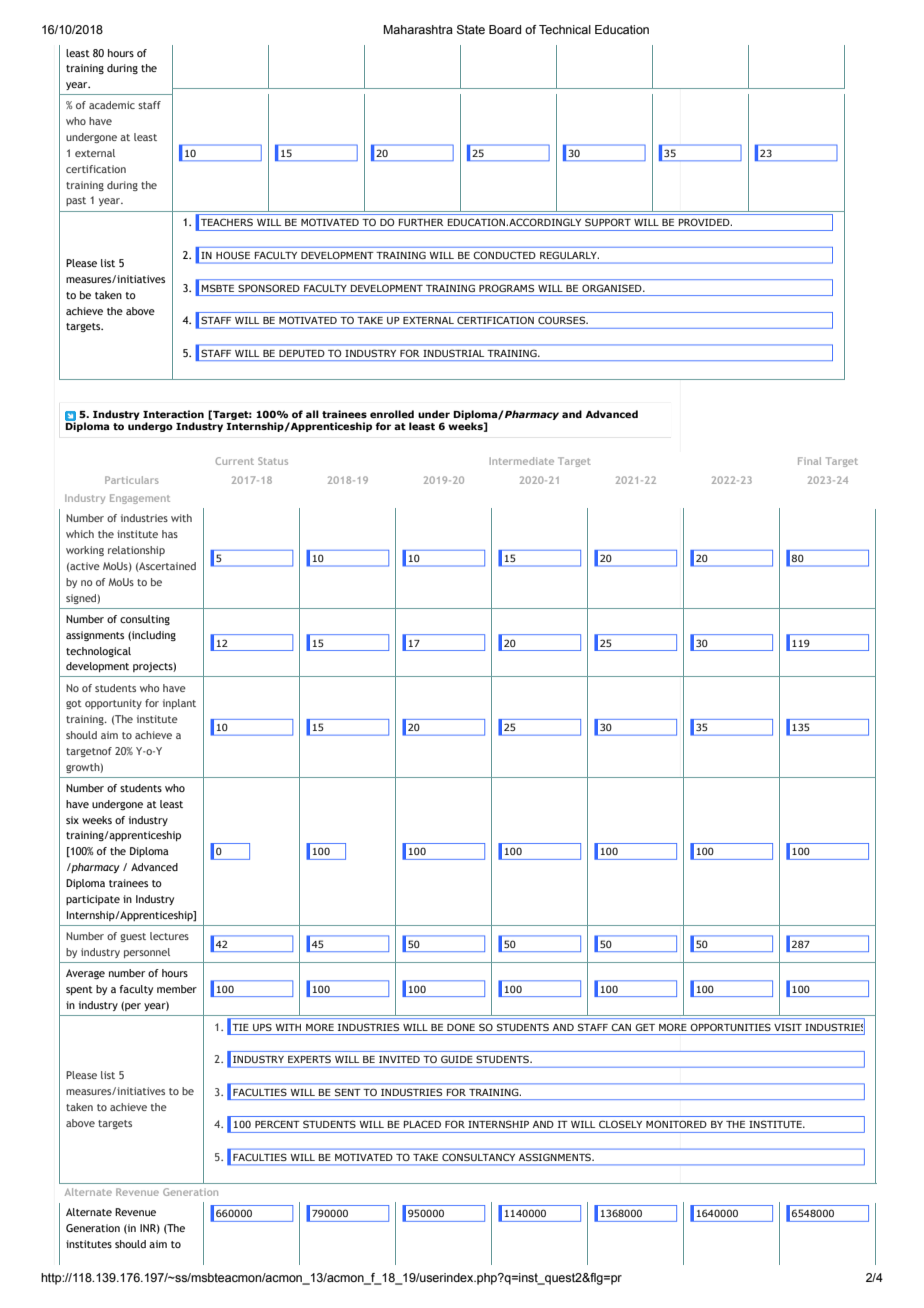  What do you see at coordinates (145, 620) in the screenshot?
I see `consulting` at bounding box center [145, 620].
